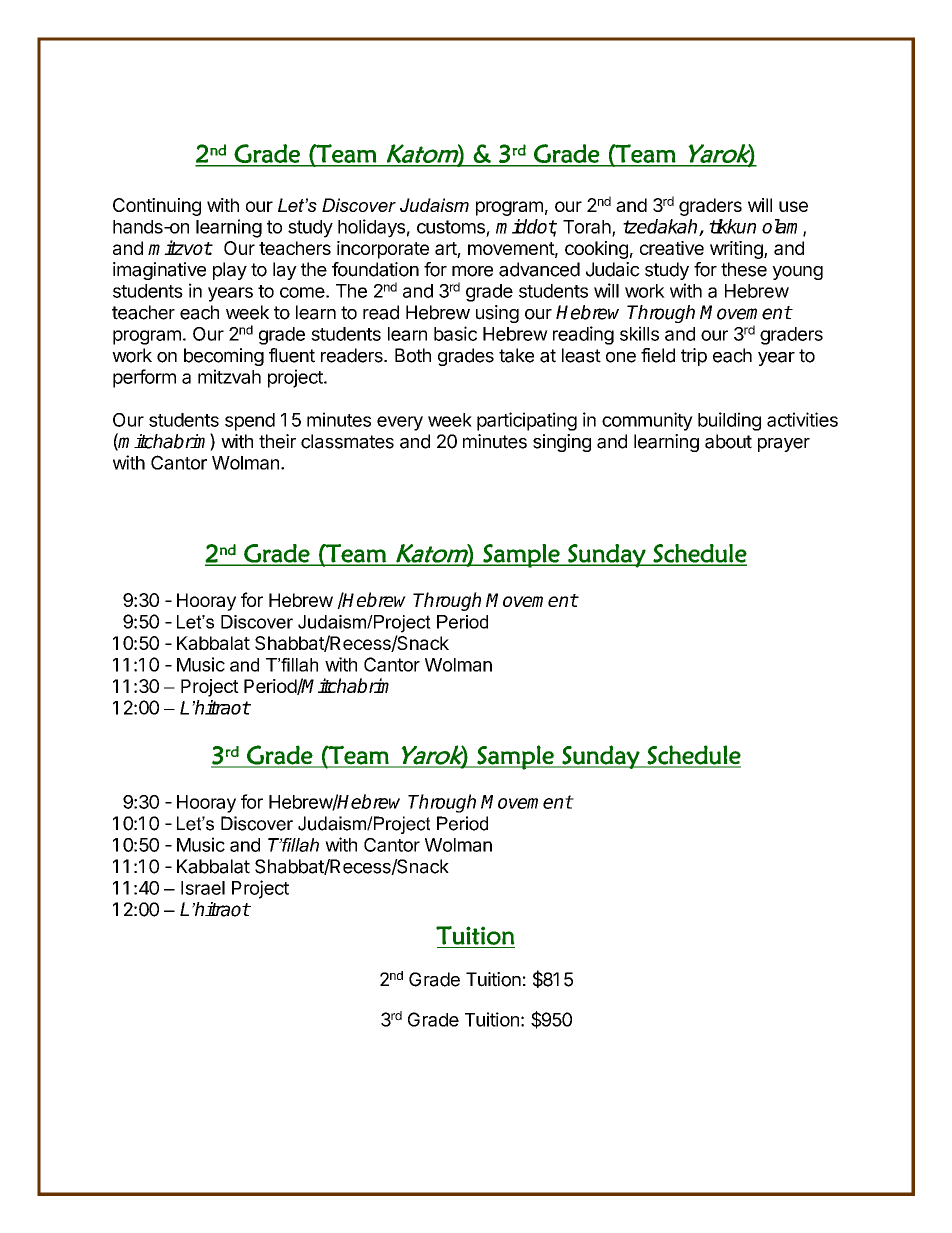 Image resolution: width=952 pixels, height=1233 pixels. What do you see at coordinates (527, 421) in the screenshot?
I see `participating` at bounding box center [527, 421].
